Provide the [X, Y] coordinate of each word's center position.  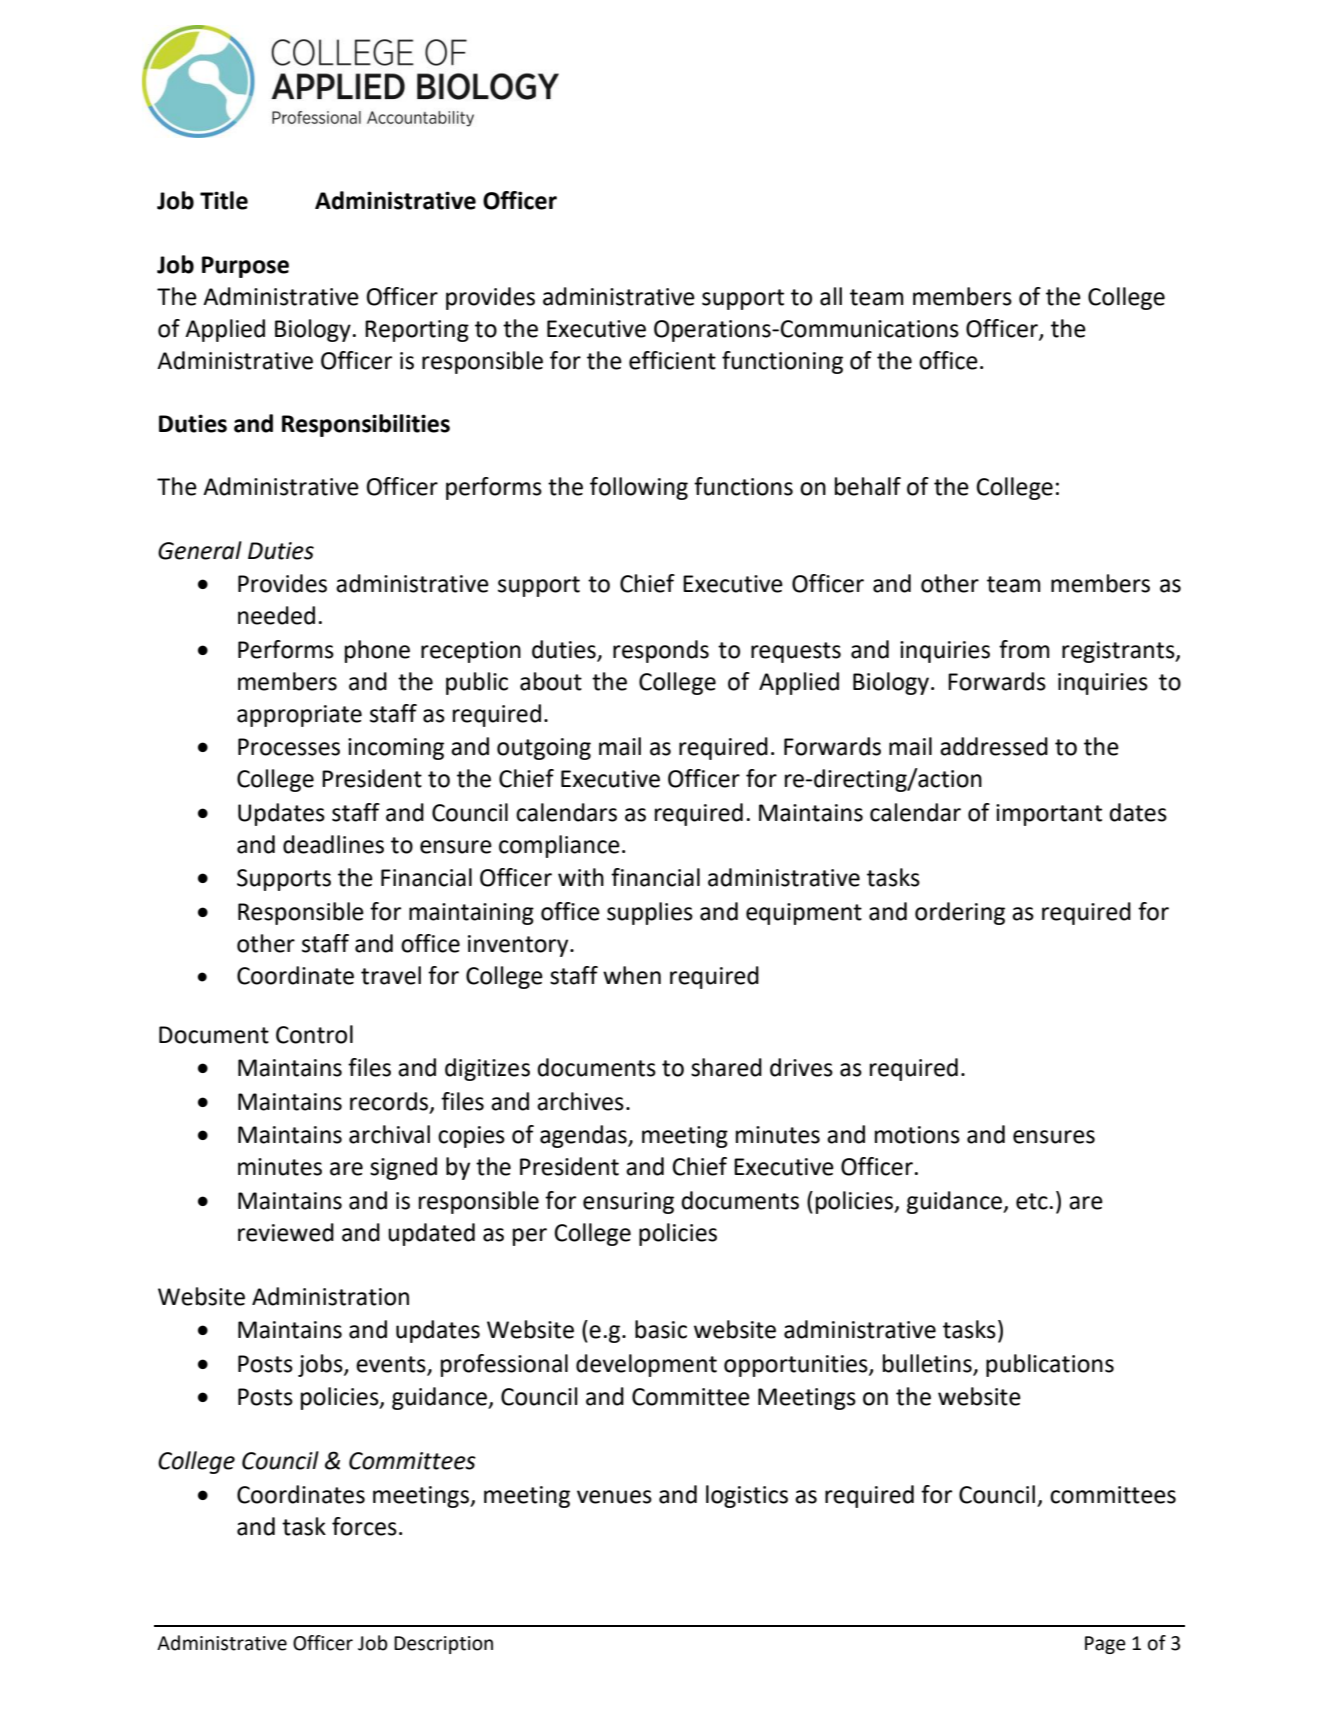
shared [726, 1067]
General [200, 550]
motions [917, 1135]
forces [364, 1526]
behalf [868, 486]
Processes [289, 747]
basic [661, 1329]
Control [314, 1034]
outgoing [544, 749]
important [1049, 815]
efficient [672, 360]
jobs [321, 1365]
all [831, 296]
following [639, 488]
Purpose [245, 267]
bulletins [927, 1363]
